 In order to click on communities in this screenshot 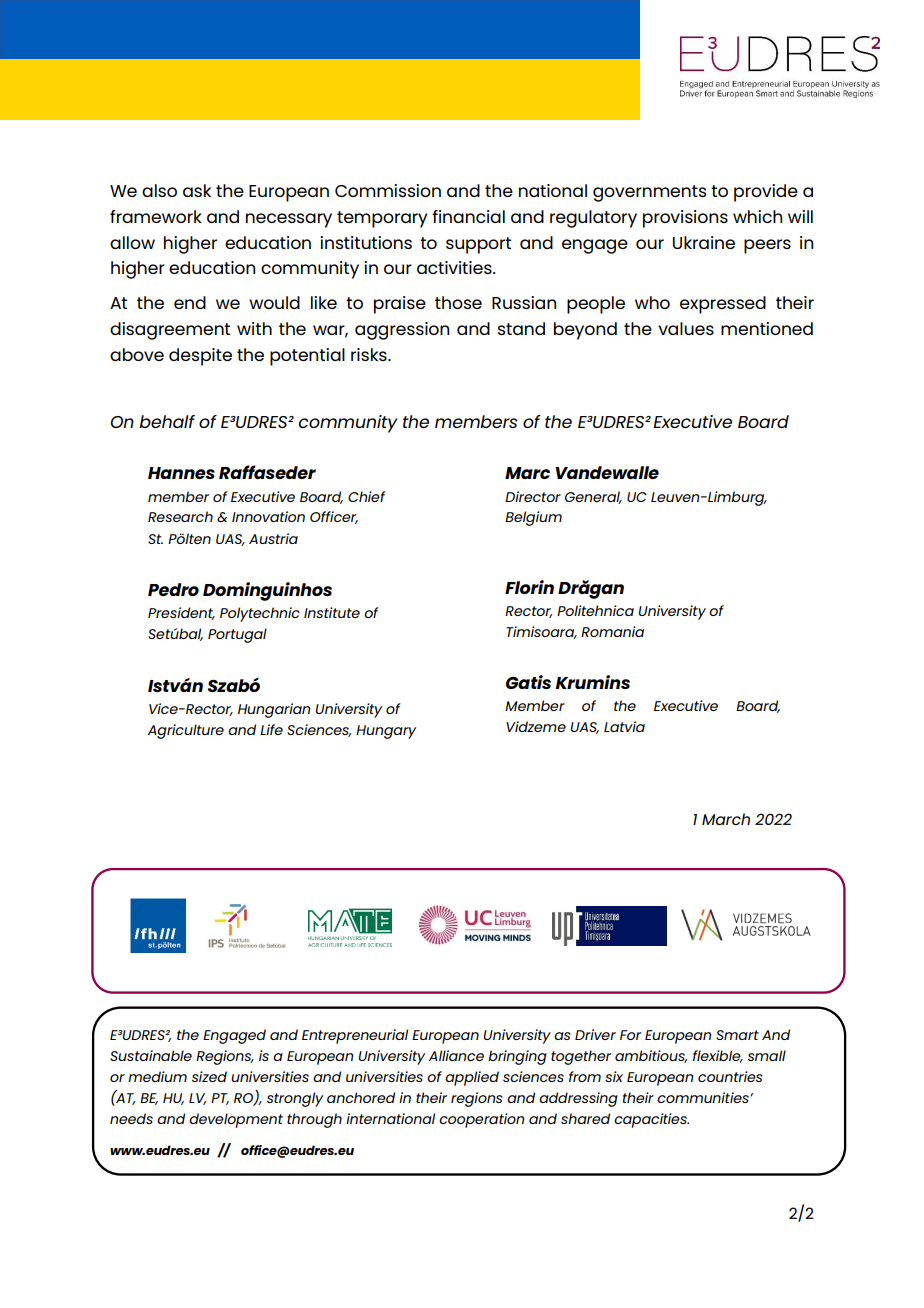, I will do `click(704, 1097)`.
